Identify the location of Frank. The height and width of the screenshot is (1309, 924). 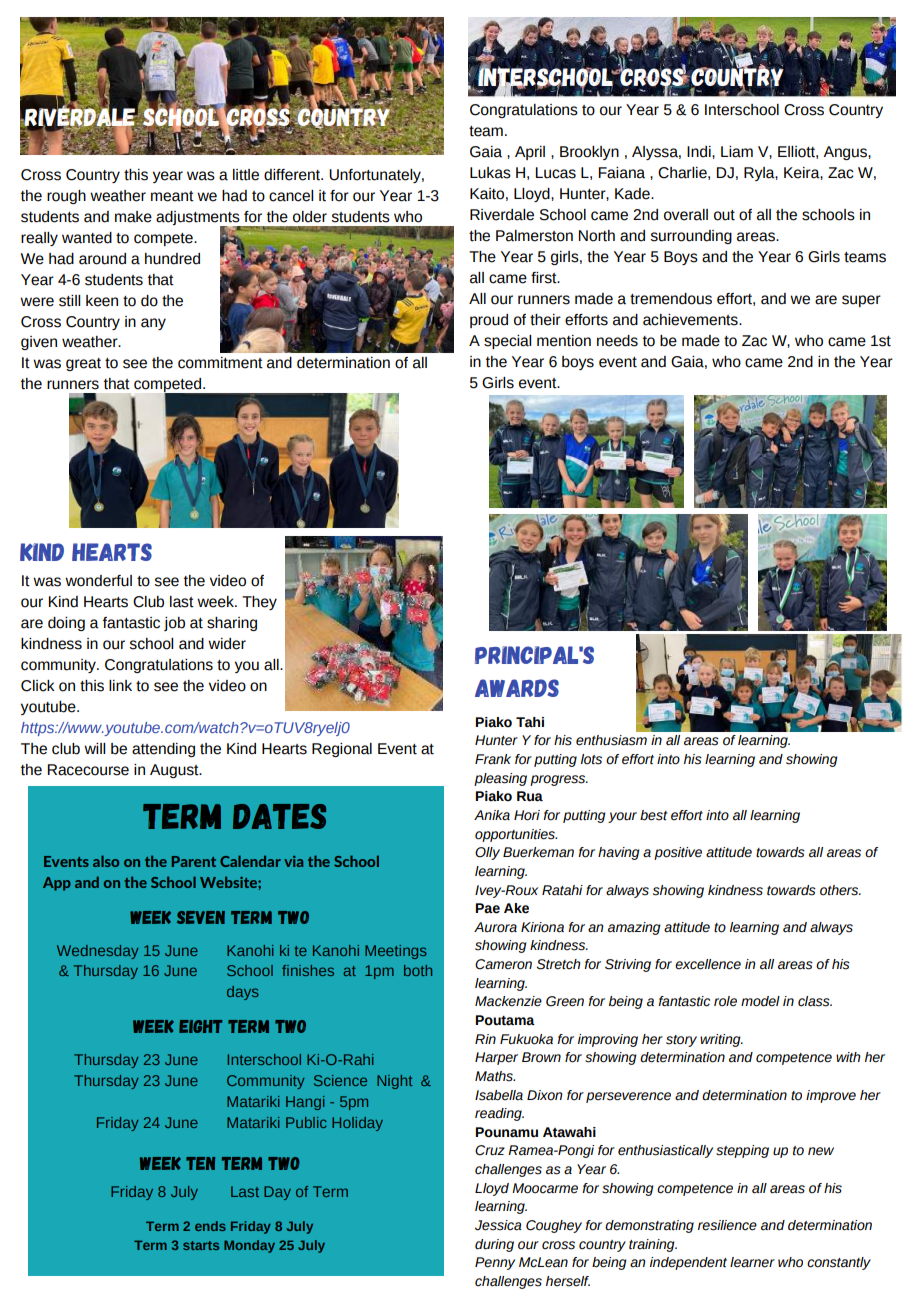
(493, 759).
